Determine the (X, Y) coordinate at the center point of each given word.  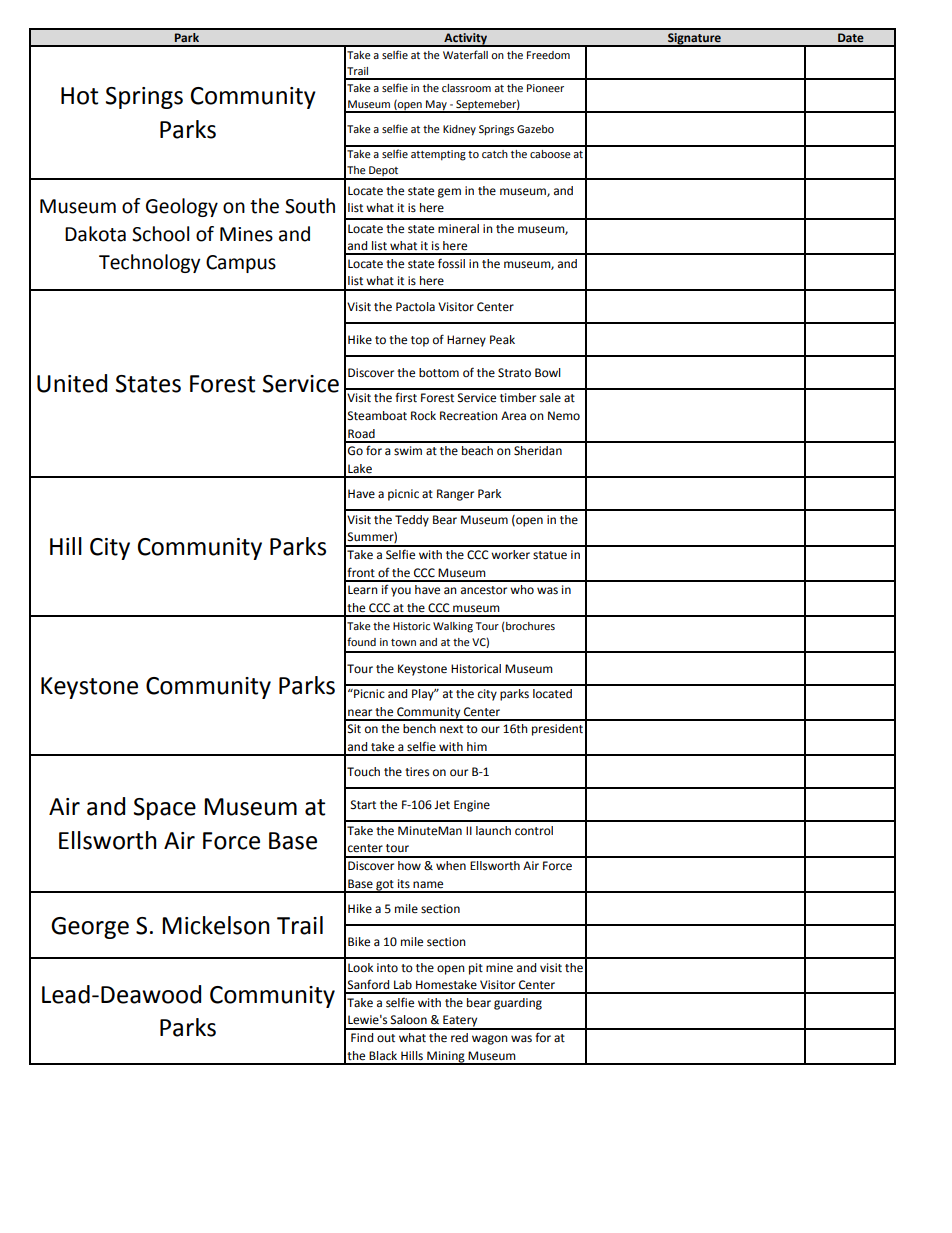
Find (362, 1037)
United (72, 383)
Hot (79, 96)
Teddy (412, 521)
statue (550, 555)
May (436, 106)
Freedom (548, 55)
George (90, 928)
